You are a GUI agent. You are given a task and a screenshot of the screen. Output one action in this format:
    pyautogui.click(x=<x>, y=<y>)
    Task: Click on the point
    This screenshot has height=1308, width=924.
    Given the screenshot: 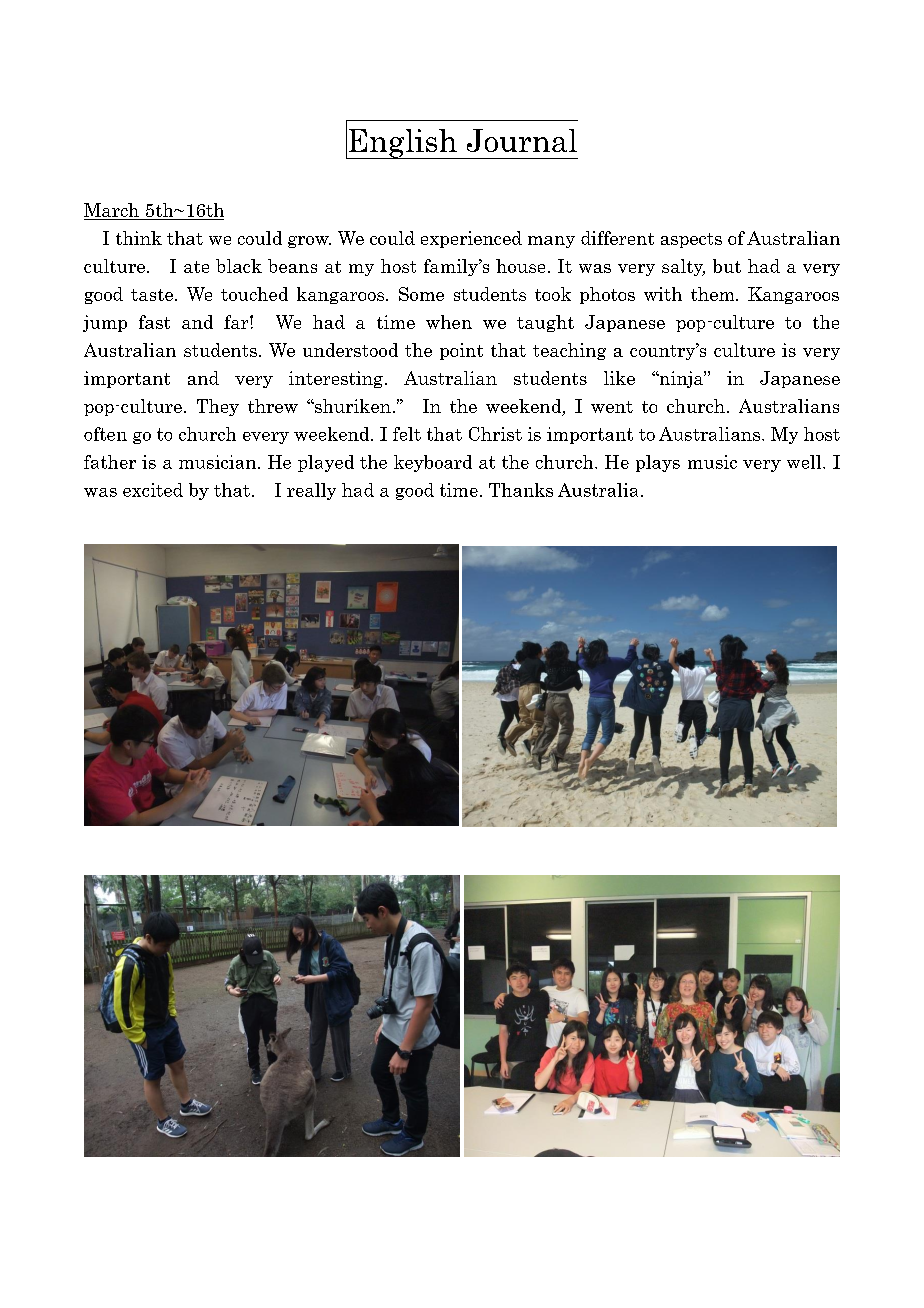 What is the action you would take?
    pyautogui.click(x=461, y=351)
